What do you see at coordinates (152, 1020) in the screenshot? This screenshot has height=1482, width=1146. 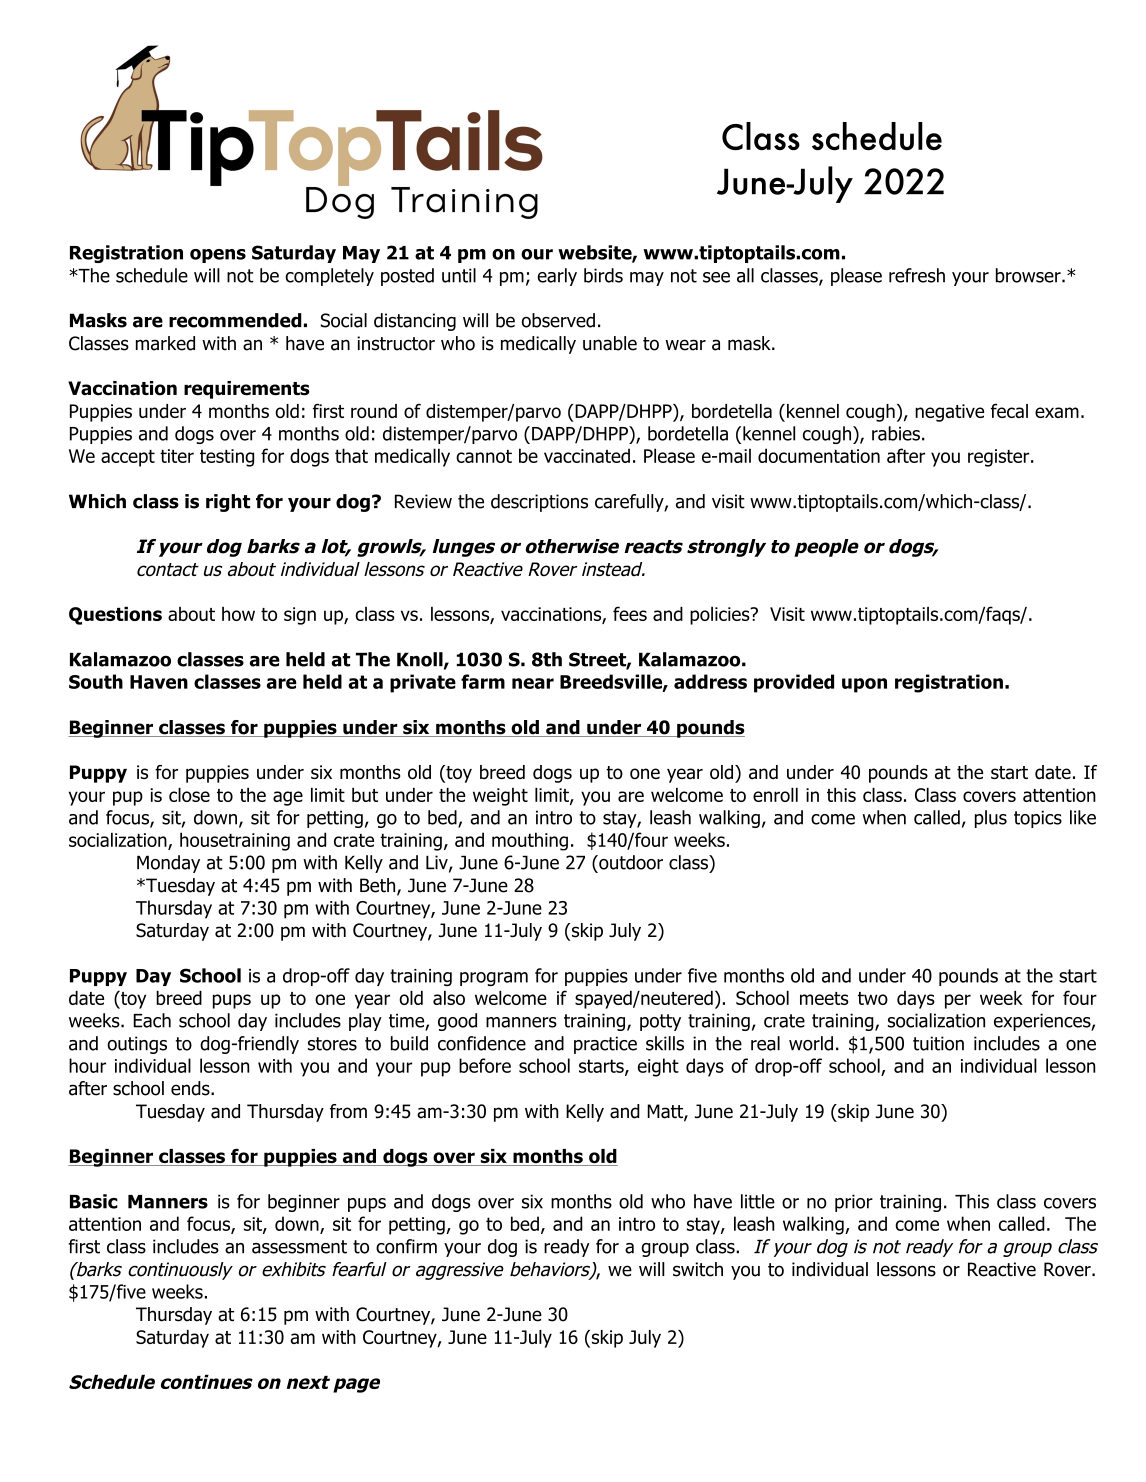 I see `Each` at bounding box center [152, 1020].
